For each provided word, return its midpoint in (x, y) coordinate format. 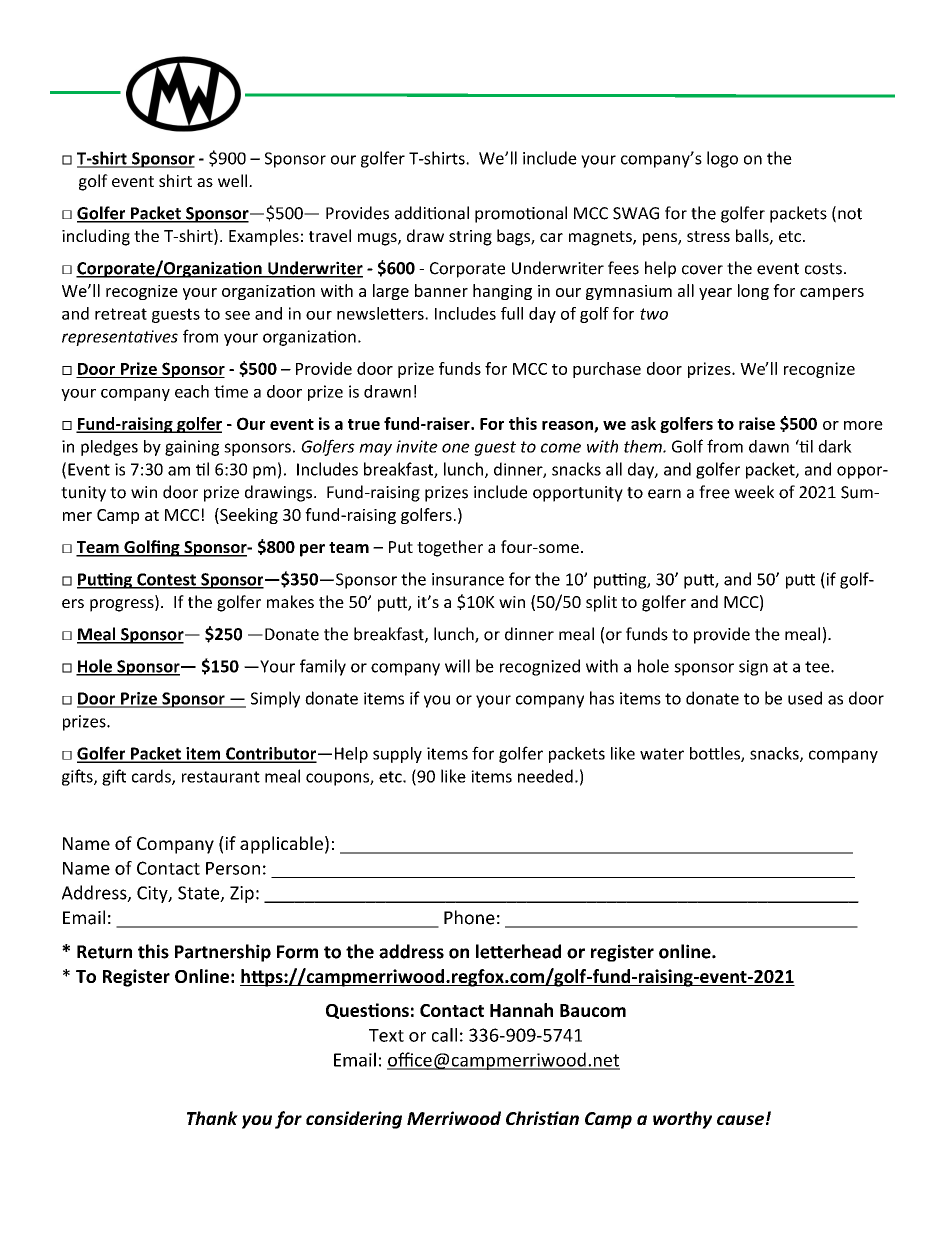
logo (722, 159)
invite (417, 446)
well (234, 180)
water (662, 754)
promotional (521, 214)
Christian (542, 1118)
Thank (212, 1118)
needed (545, 776)
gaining (192, 448)
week (754, 492)
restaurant (221, 777)
